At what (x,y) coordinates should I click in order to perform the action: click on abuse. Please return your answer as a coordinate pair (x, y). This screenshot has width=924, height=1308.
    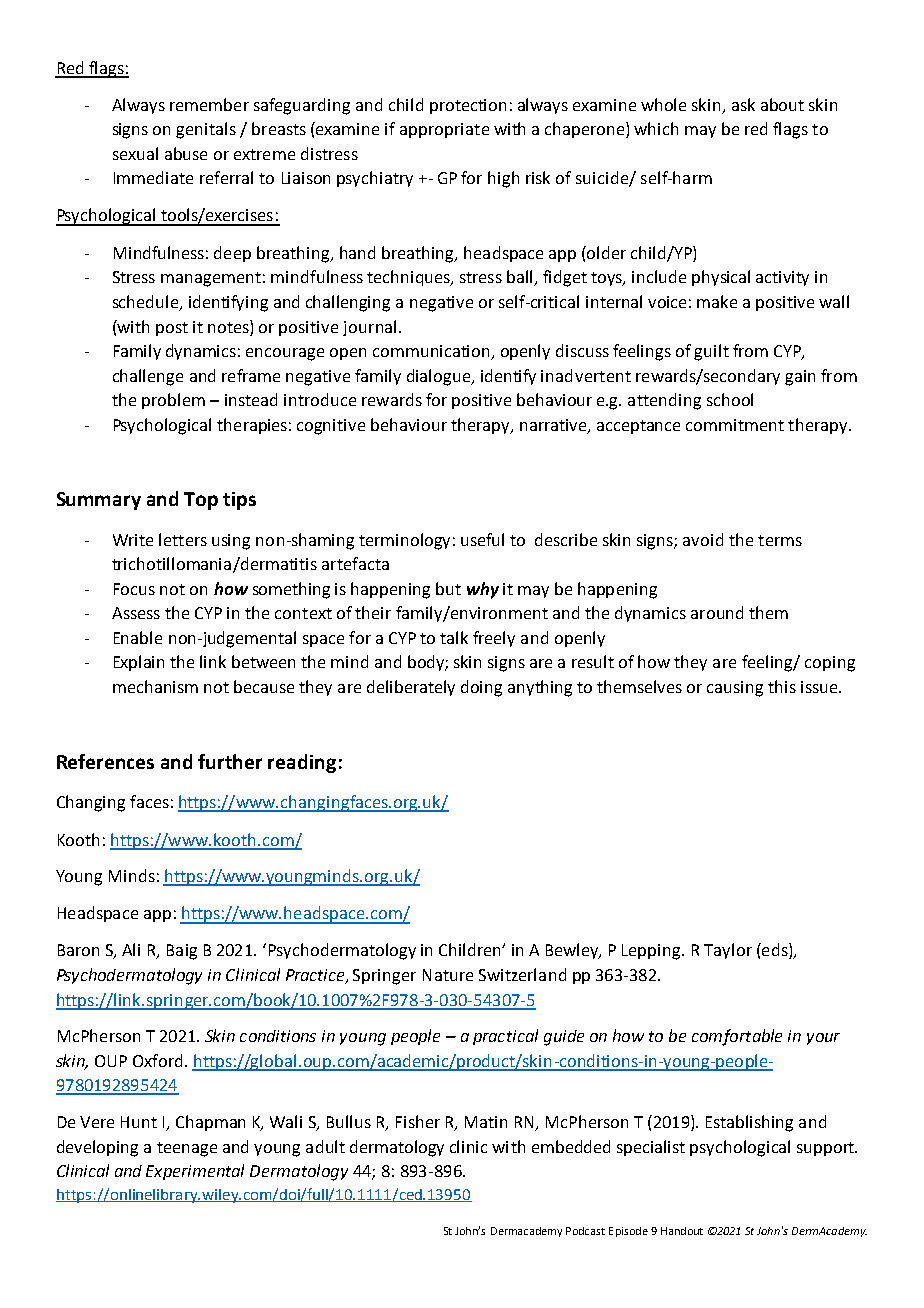
    Looking at the image, I should click on (186, 153).
